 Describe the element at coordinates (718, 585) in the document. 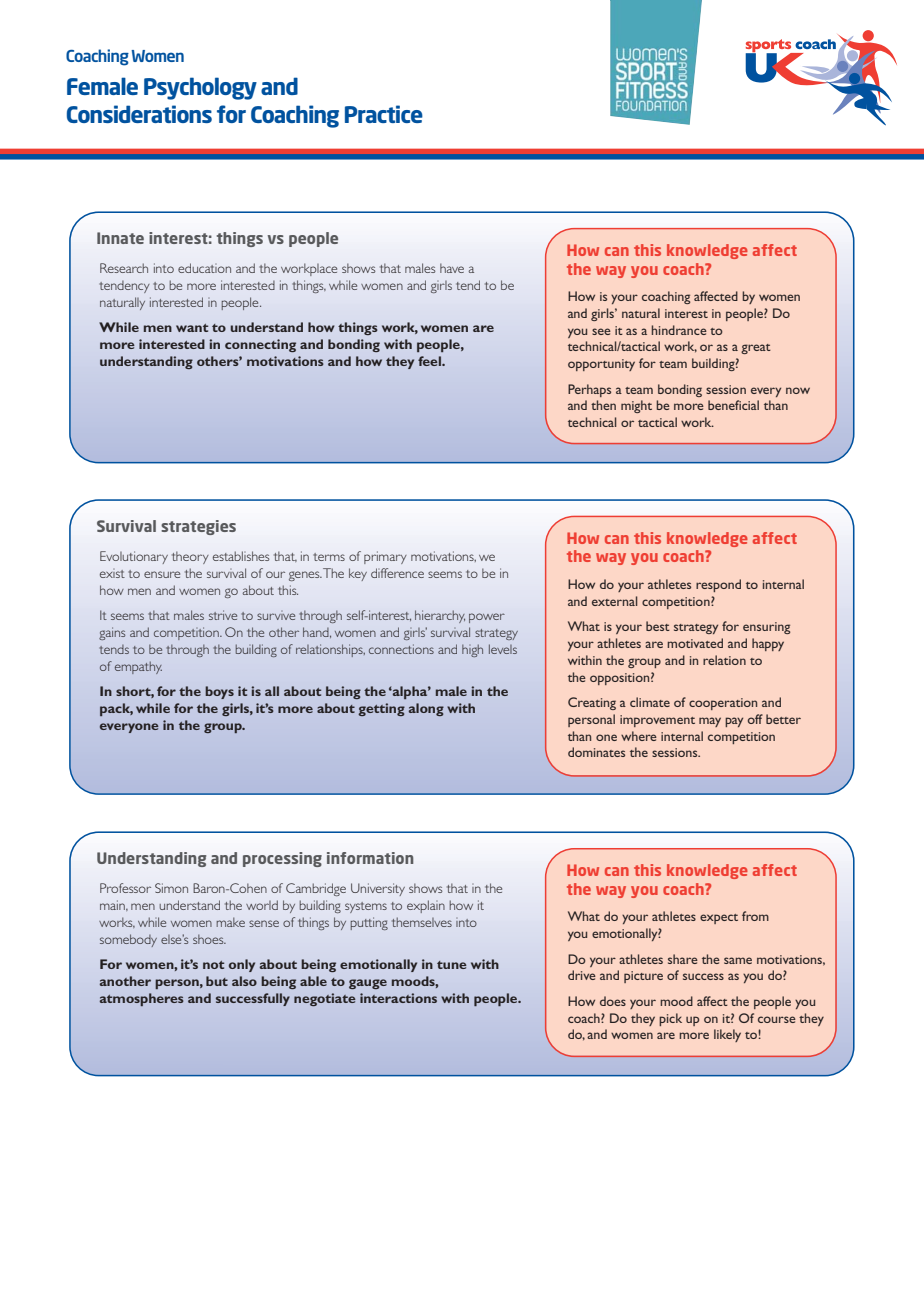

I see `respond` at that location.
